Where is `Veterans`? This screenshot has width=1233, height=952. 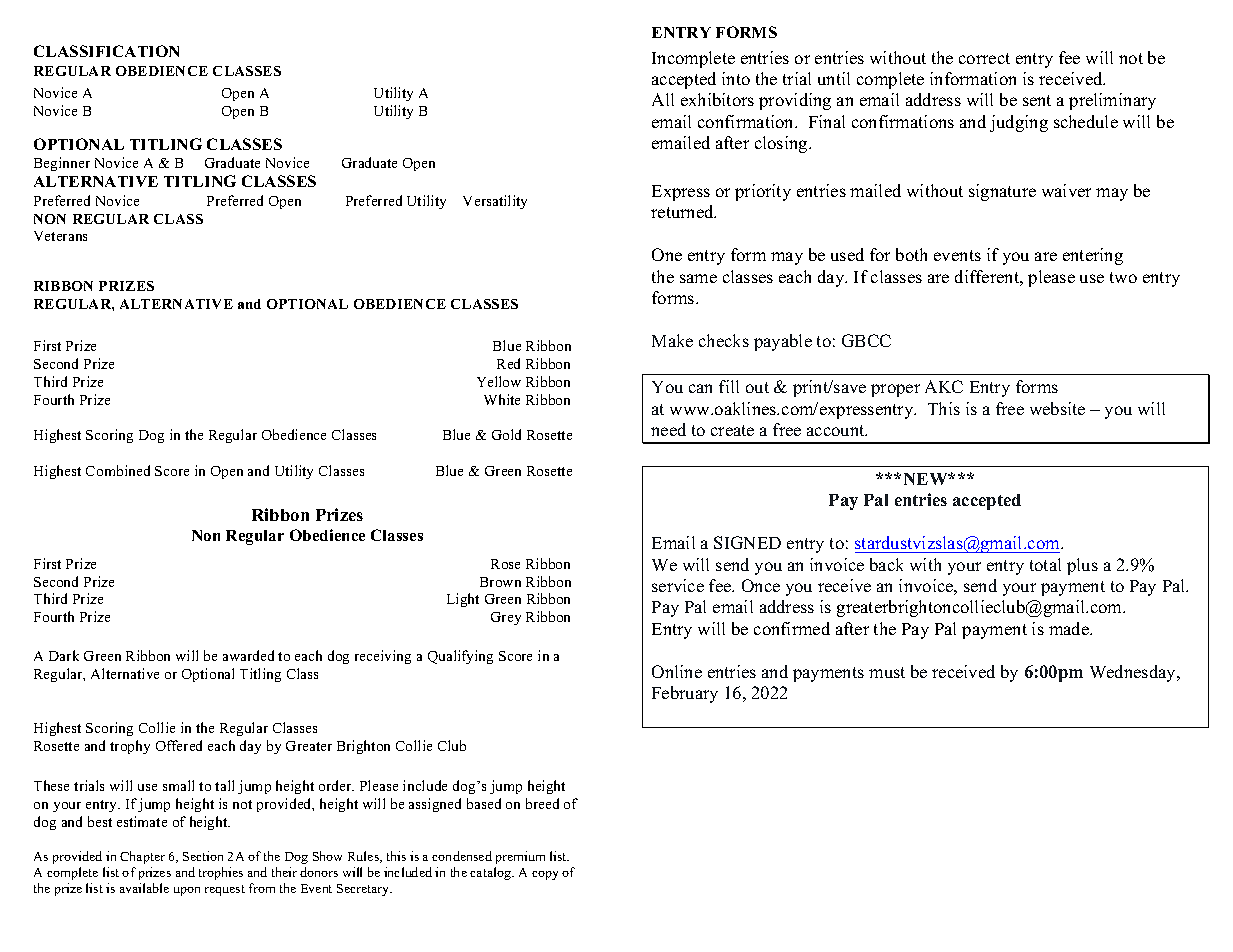 Veterans is located at coordinates (60, 236).
